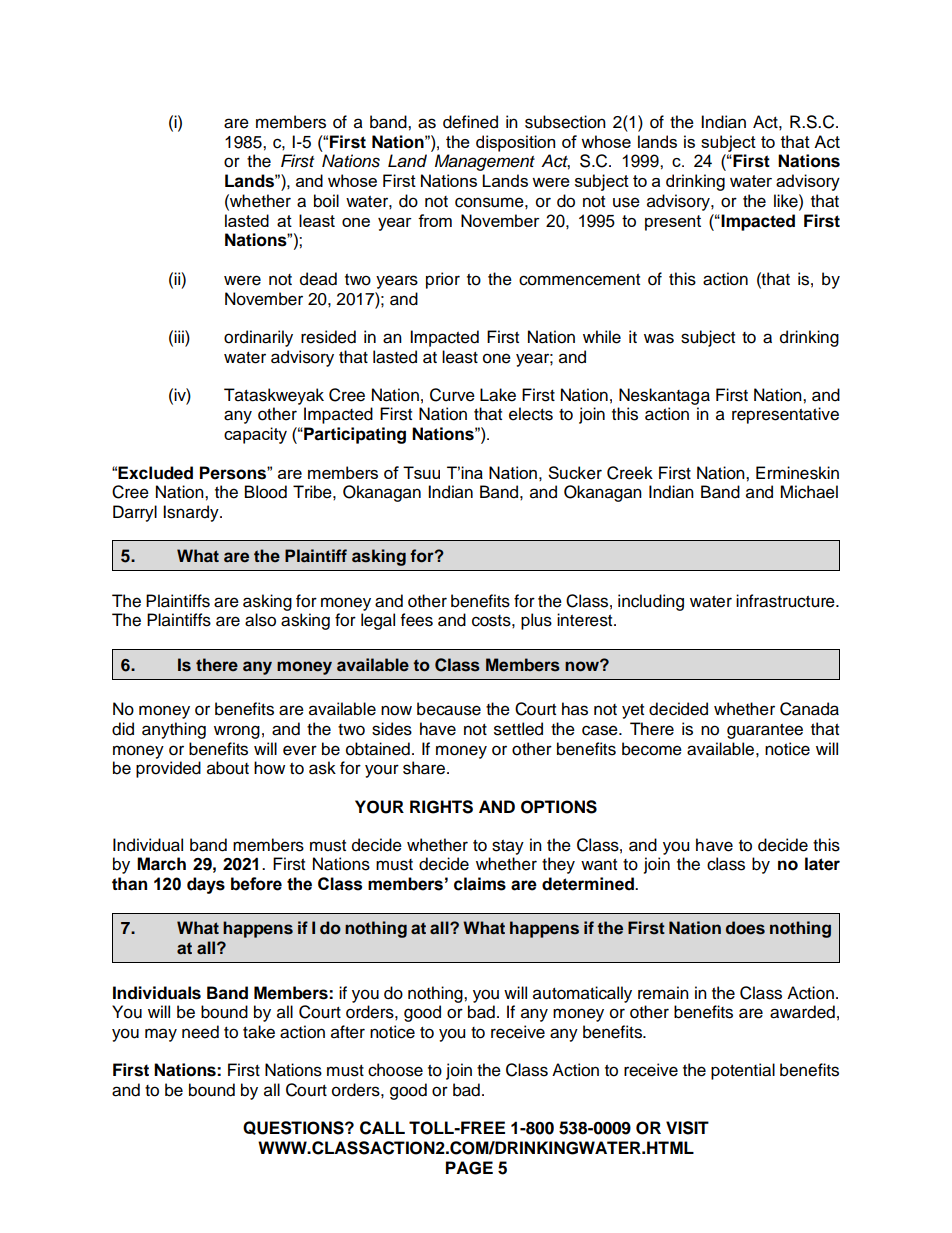  Describe the element at coordinates (786, 601) in the screenshot. I see `infrastructure` at that location.
